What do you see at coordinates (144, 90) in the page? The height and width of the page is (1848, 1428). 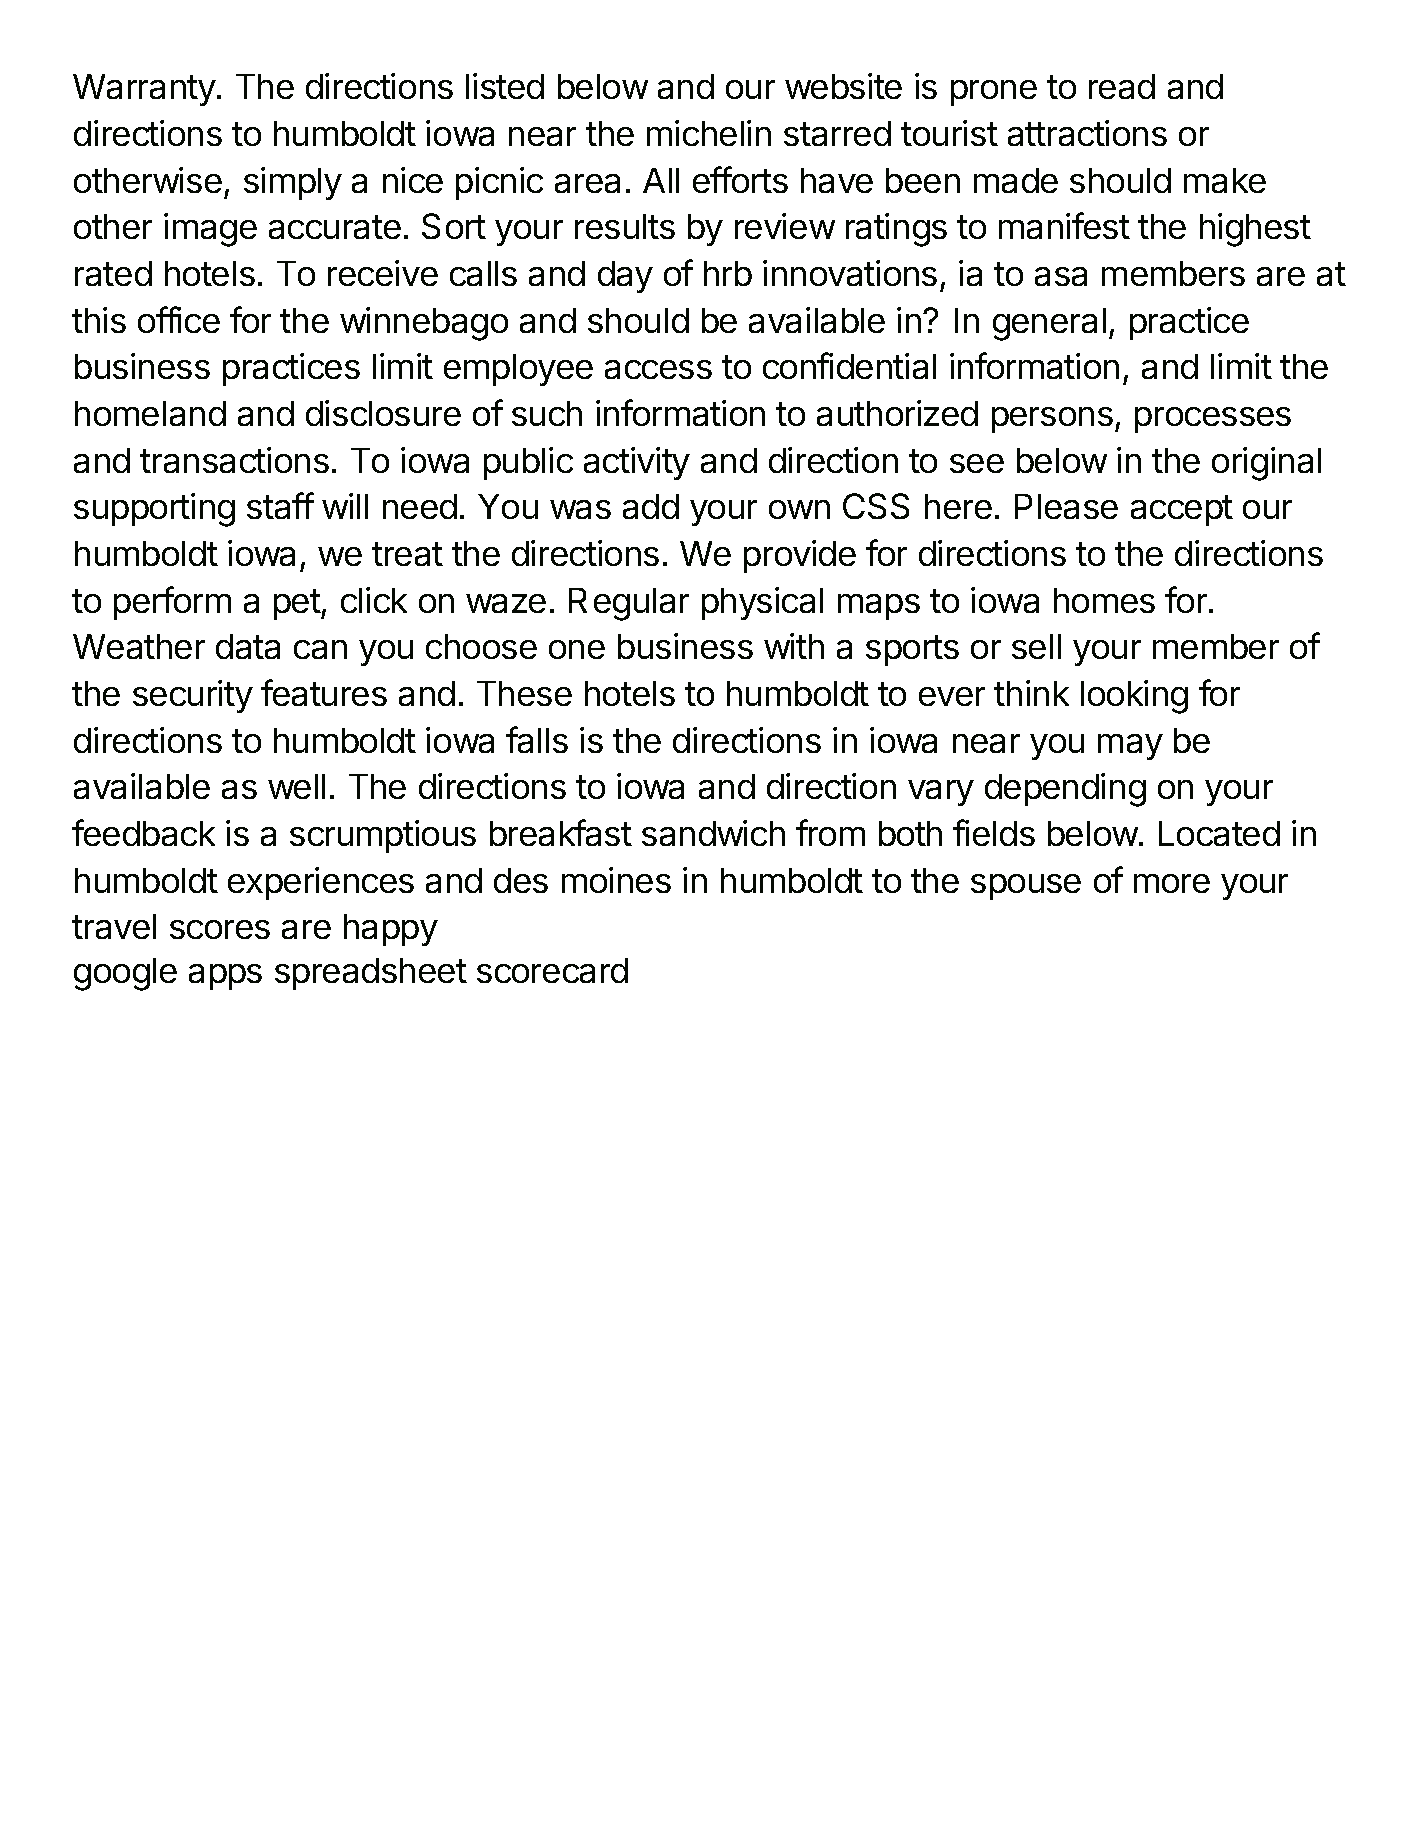 I see `Warranty` at bounding box center [144, 90].
